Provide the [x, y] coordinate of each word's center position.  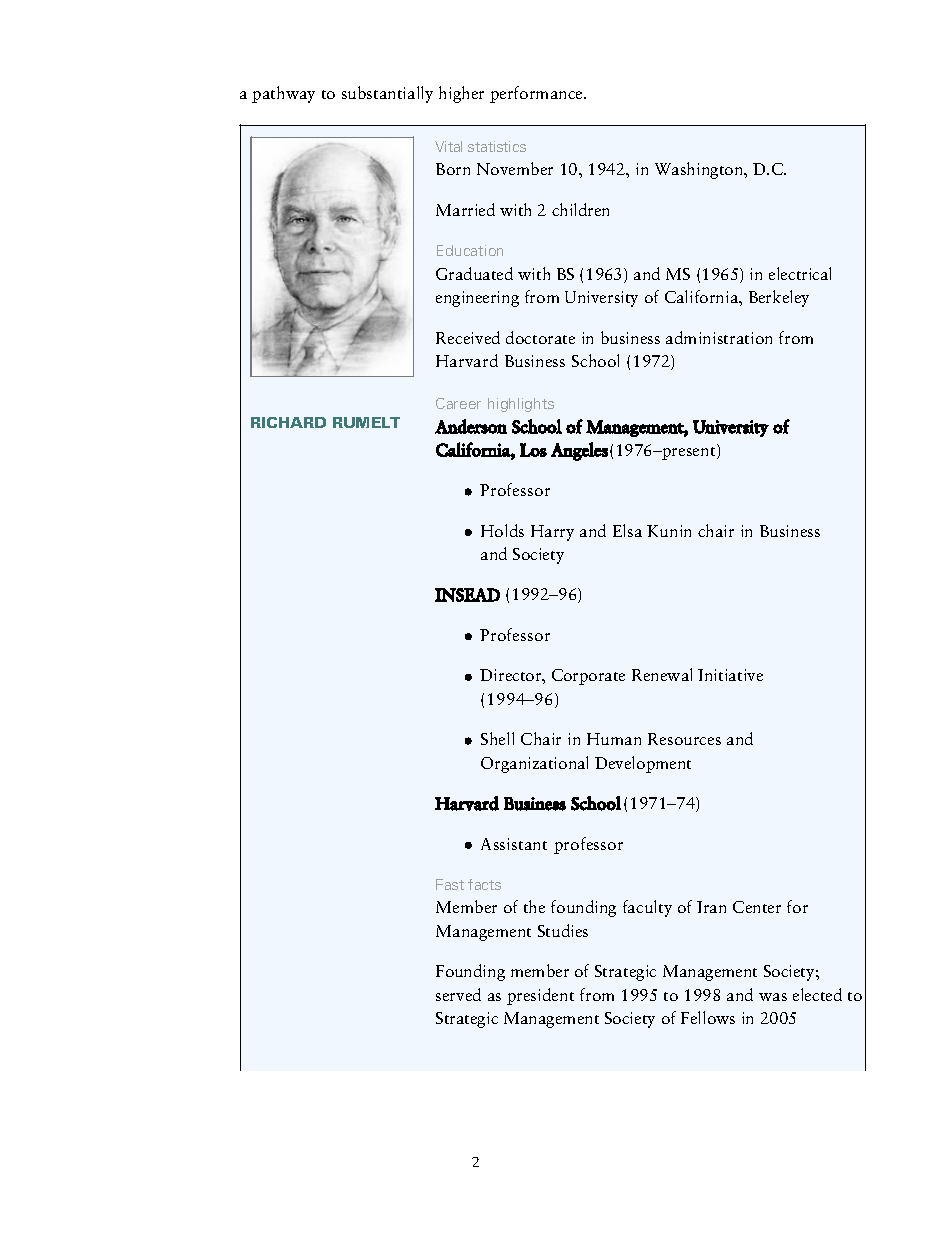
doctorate [540, 337]
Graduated [474, 273]
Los [533, 450]
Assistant [514, 844]
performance [537, 94]
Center [757, 907]
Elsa [627, 530]
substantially [387, 94]
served [458, 994]
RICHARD [288, 422]
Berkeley [779, 298]
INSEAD [467, 595]
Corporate [588, 677]
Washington [700, 170]
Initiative [730, 675]
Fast [450, 884]
